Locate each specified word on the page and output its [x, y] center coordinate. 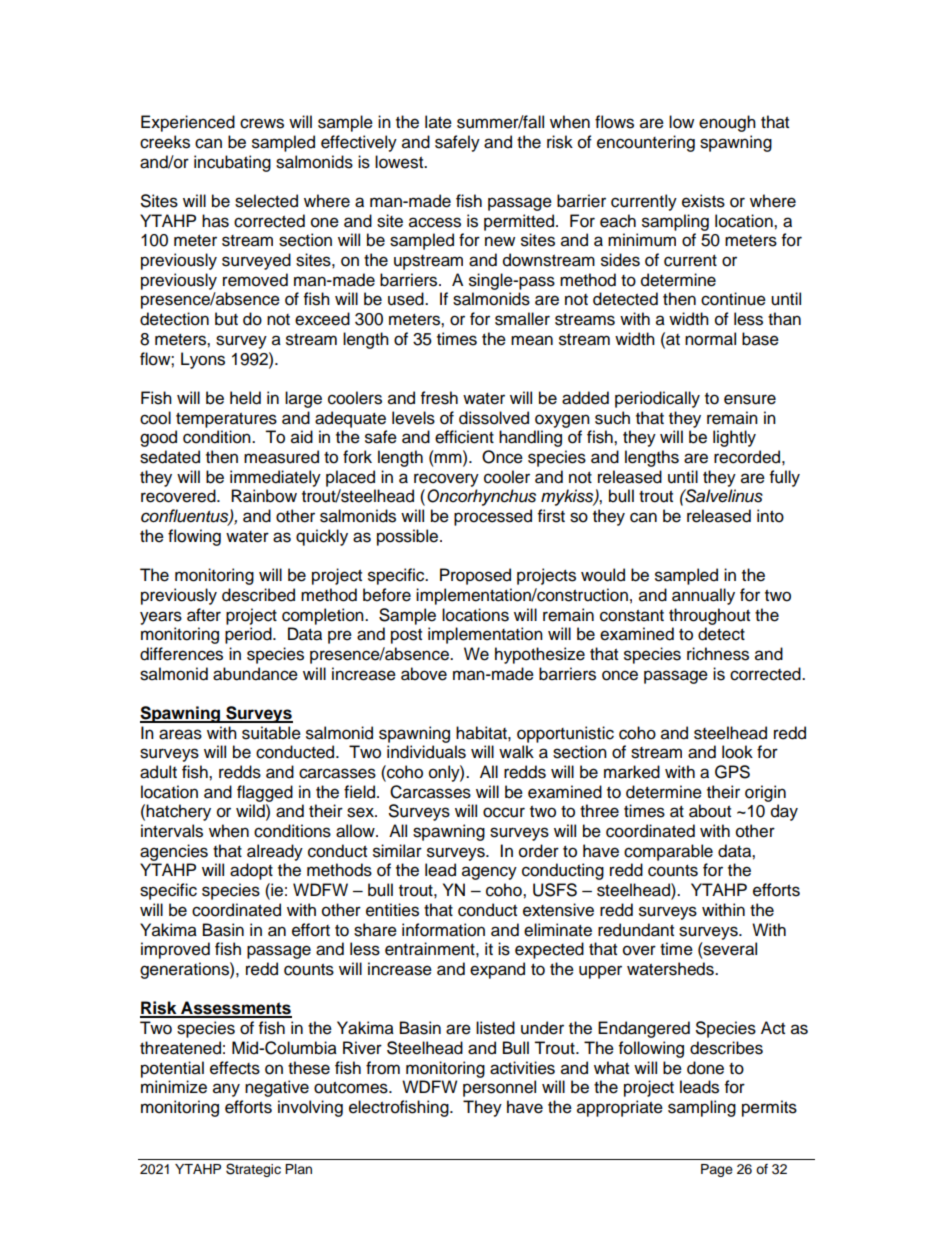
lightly [734, 438]
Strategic [253, 1170]
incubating [232, 163]
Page [717, 1170]
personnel [499, 1088]
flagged [265, 793]
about [710, 811]
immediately [275, 478]
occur [504, 812]
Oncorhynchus [481, 497]
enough [727, 123]
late [438, 122]
